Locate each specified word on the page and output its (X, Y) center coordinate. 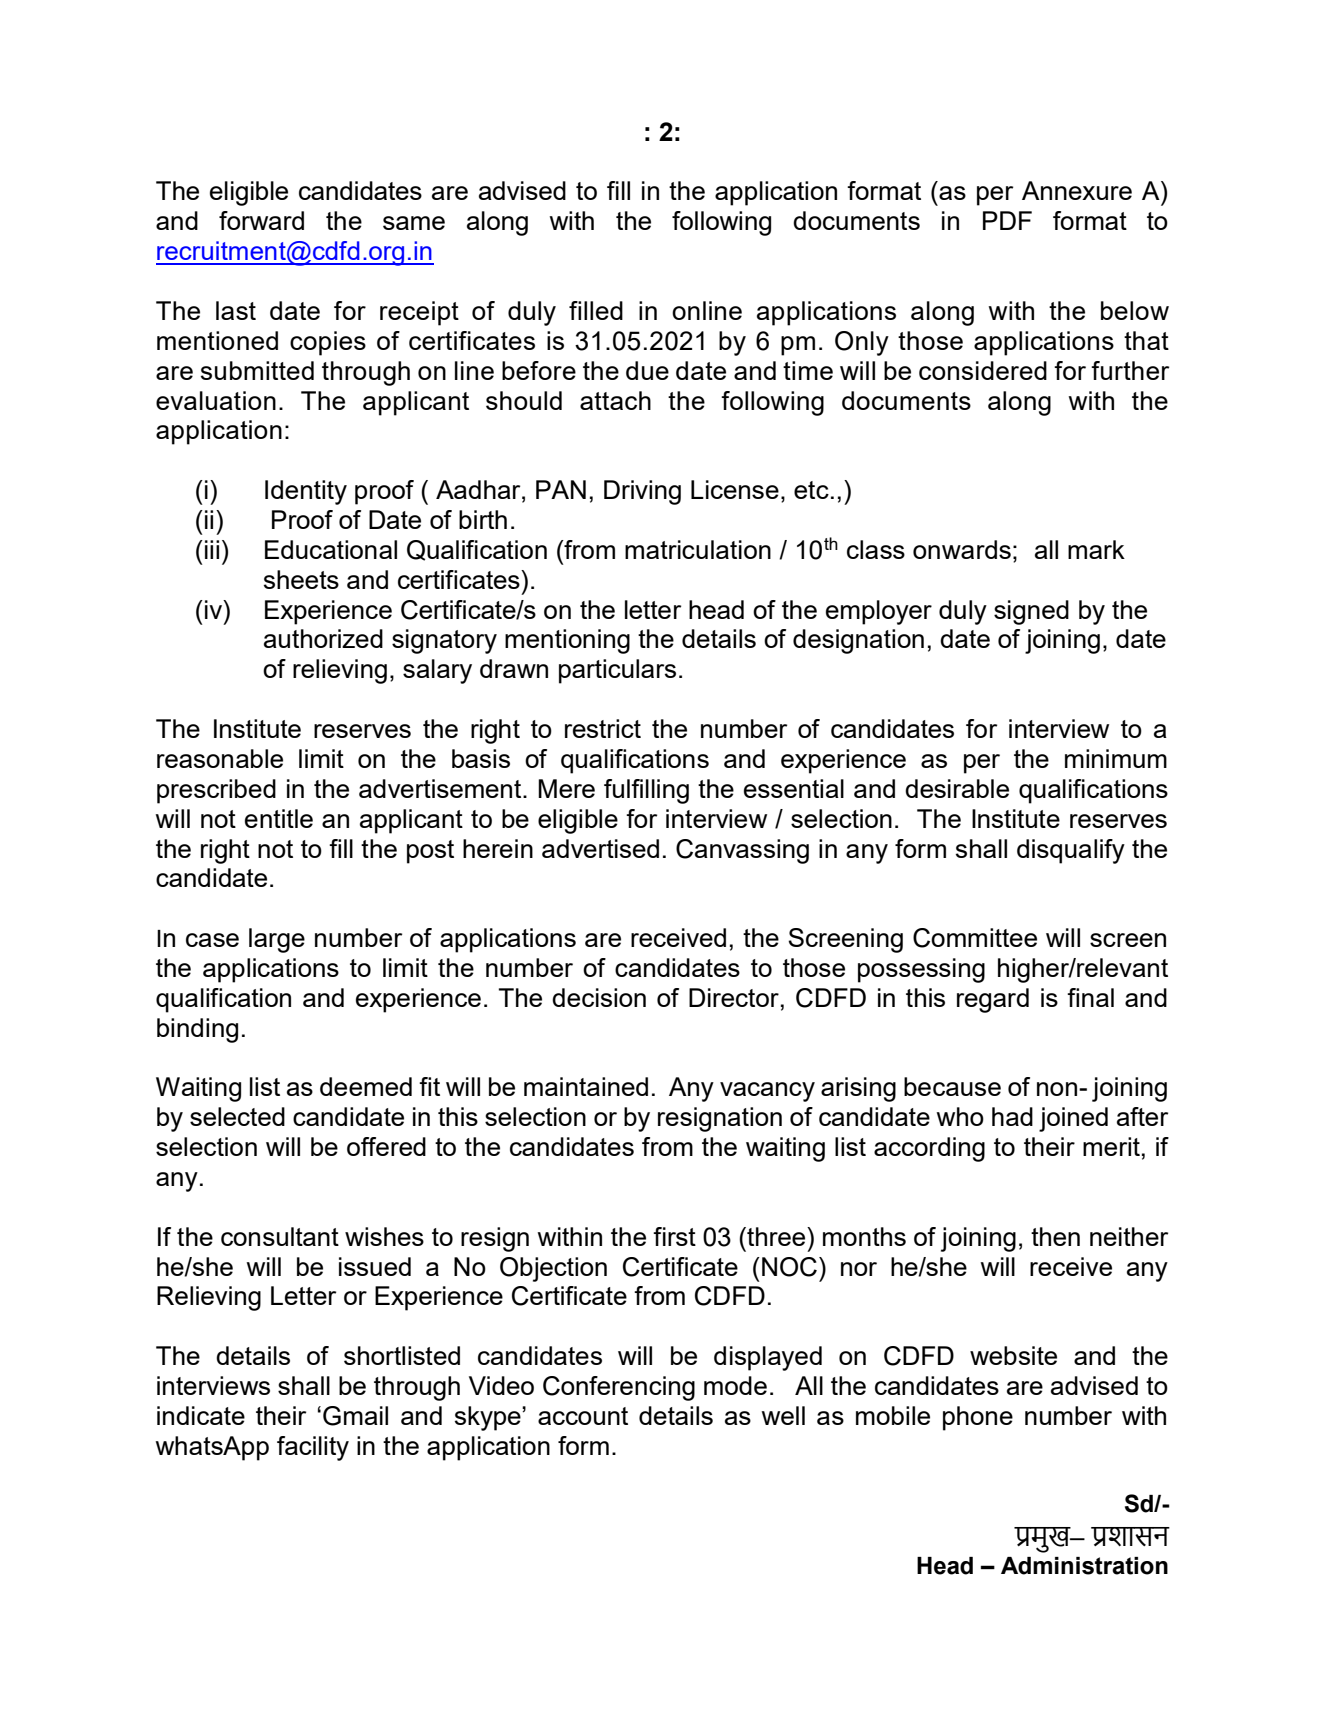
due (647, 370)
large (277, 940)
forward (261, 220)
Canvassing (742, 851)
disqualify (1071, 851)
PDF (1007, 220)
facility (313, 1448)
